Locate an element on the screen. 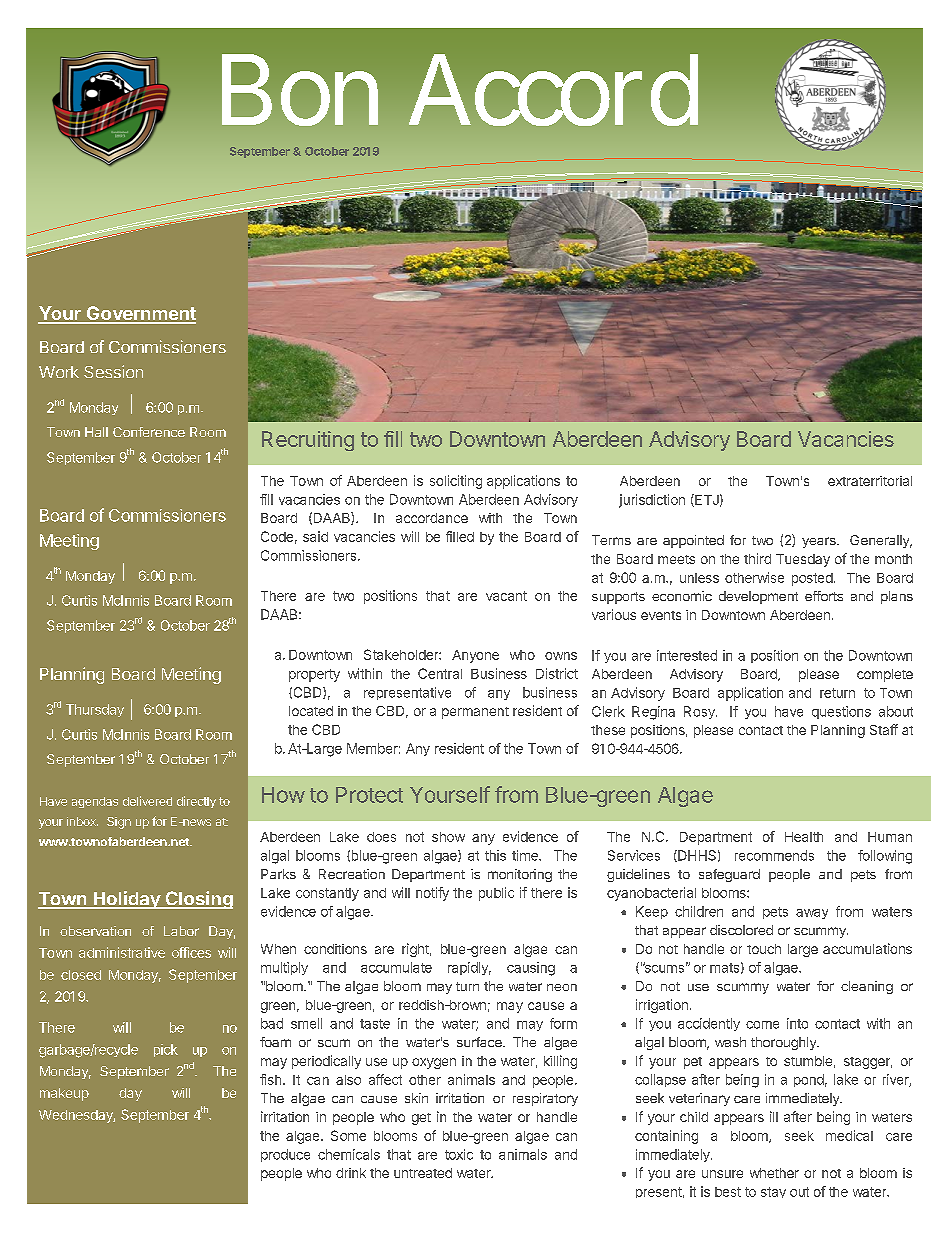  toxic is located at coordinates (459, 1154).
